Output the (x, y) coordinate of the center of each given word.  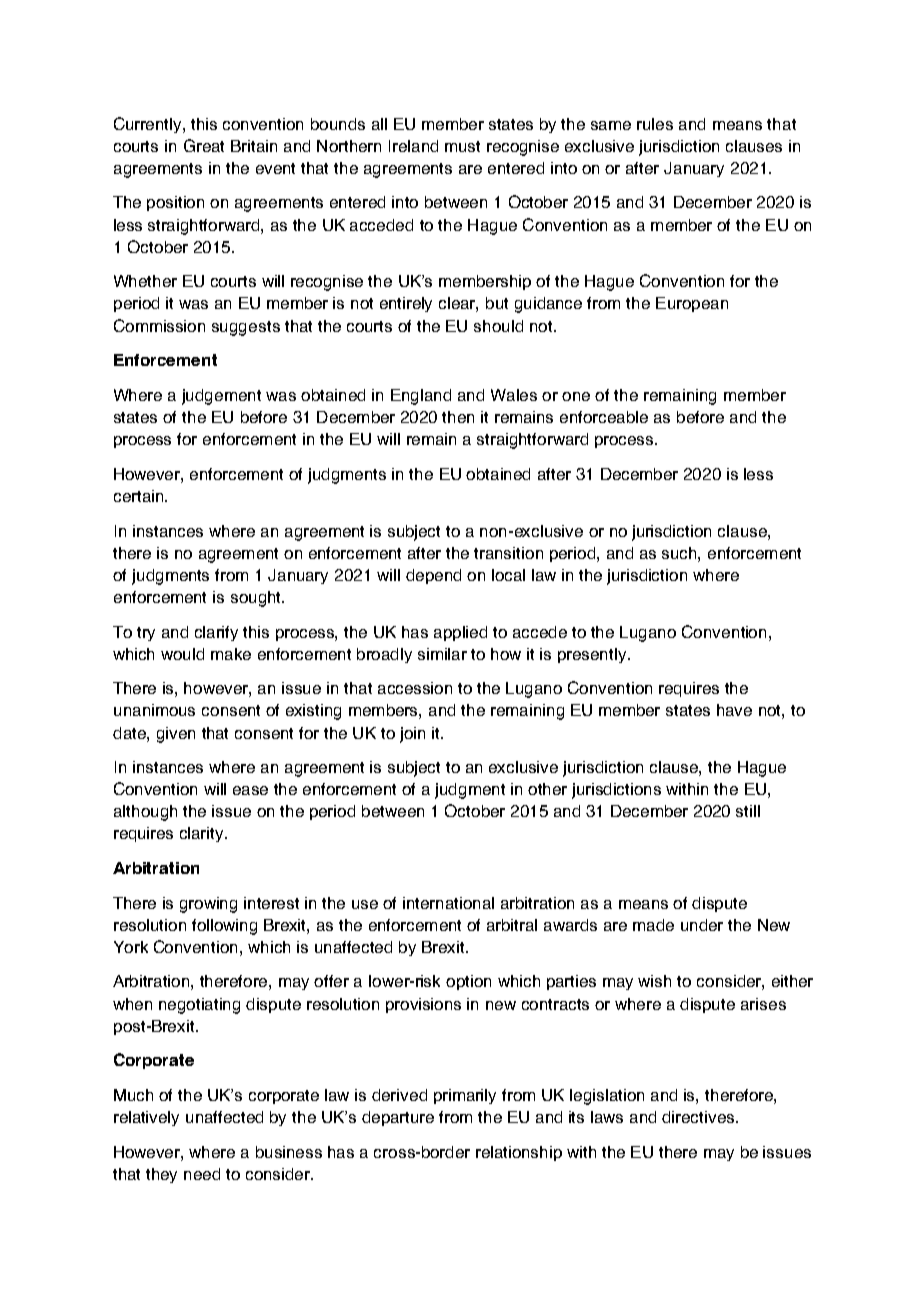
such (680, 553)
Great (204, 145)
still (748, 811)
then (458, 417)
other (547, 789)
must (462, 146)
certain (140, 496)
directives (699, 1117)
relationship (519, 1153)
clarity (203, 834)
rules (655, 124)
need (202, 1174)
